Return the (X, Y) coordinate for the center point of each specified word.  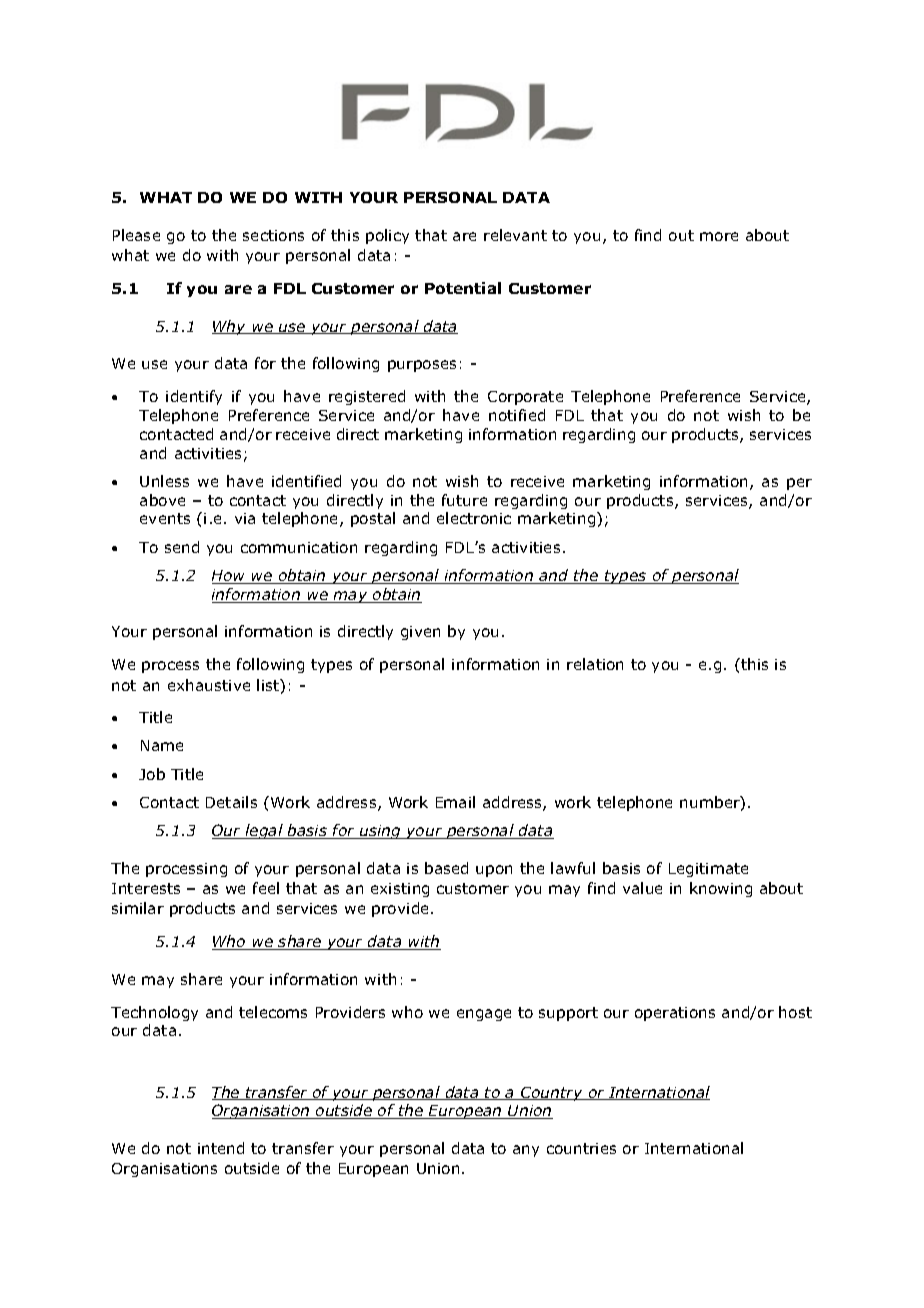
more (719, 236)
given (420, 633)
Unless (164, 481)
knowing (721, 889)
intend (221, 1148)
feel (266, 888)
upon (494, 871)
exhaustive (209, 685)
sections (273, 235)
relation (595, 664)
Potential (463, 288)
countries (581, 1148)
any (526, 1151)
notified (517, 415)
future (464, 500)
